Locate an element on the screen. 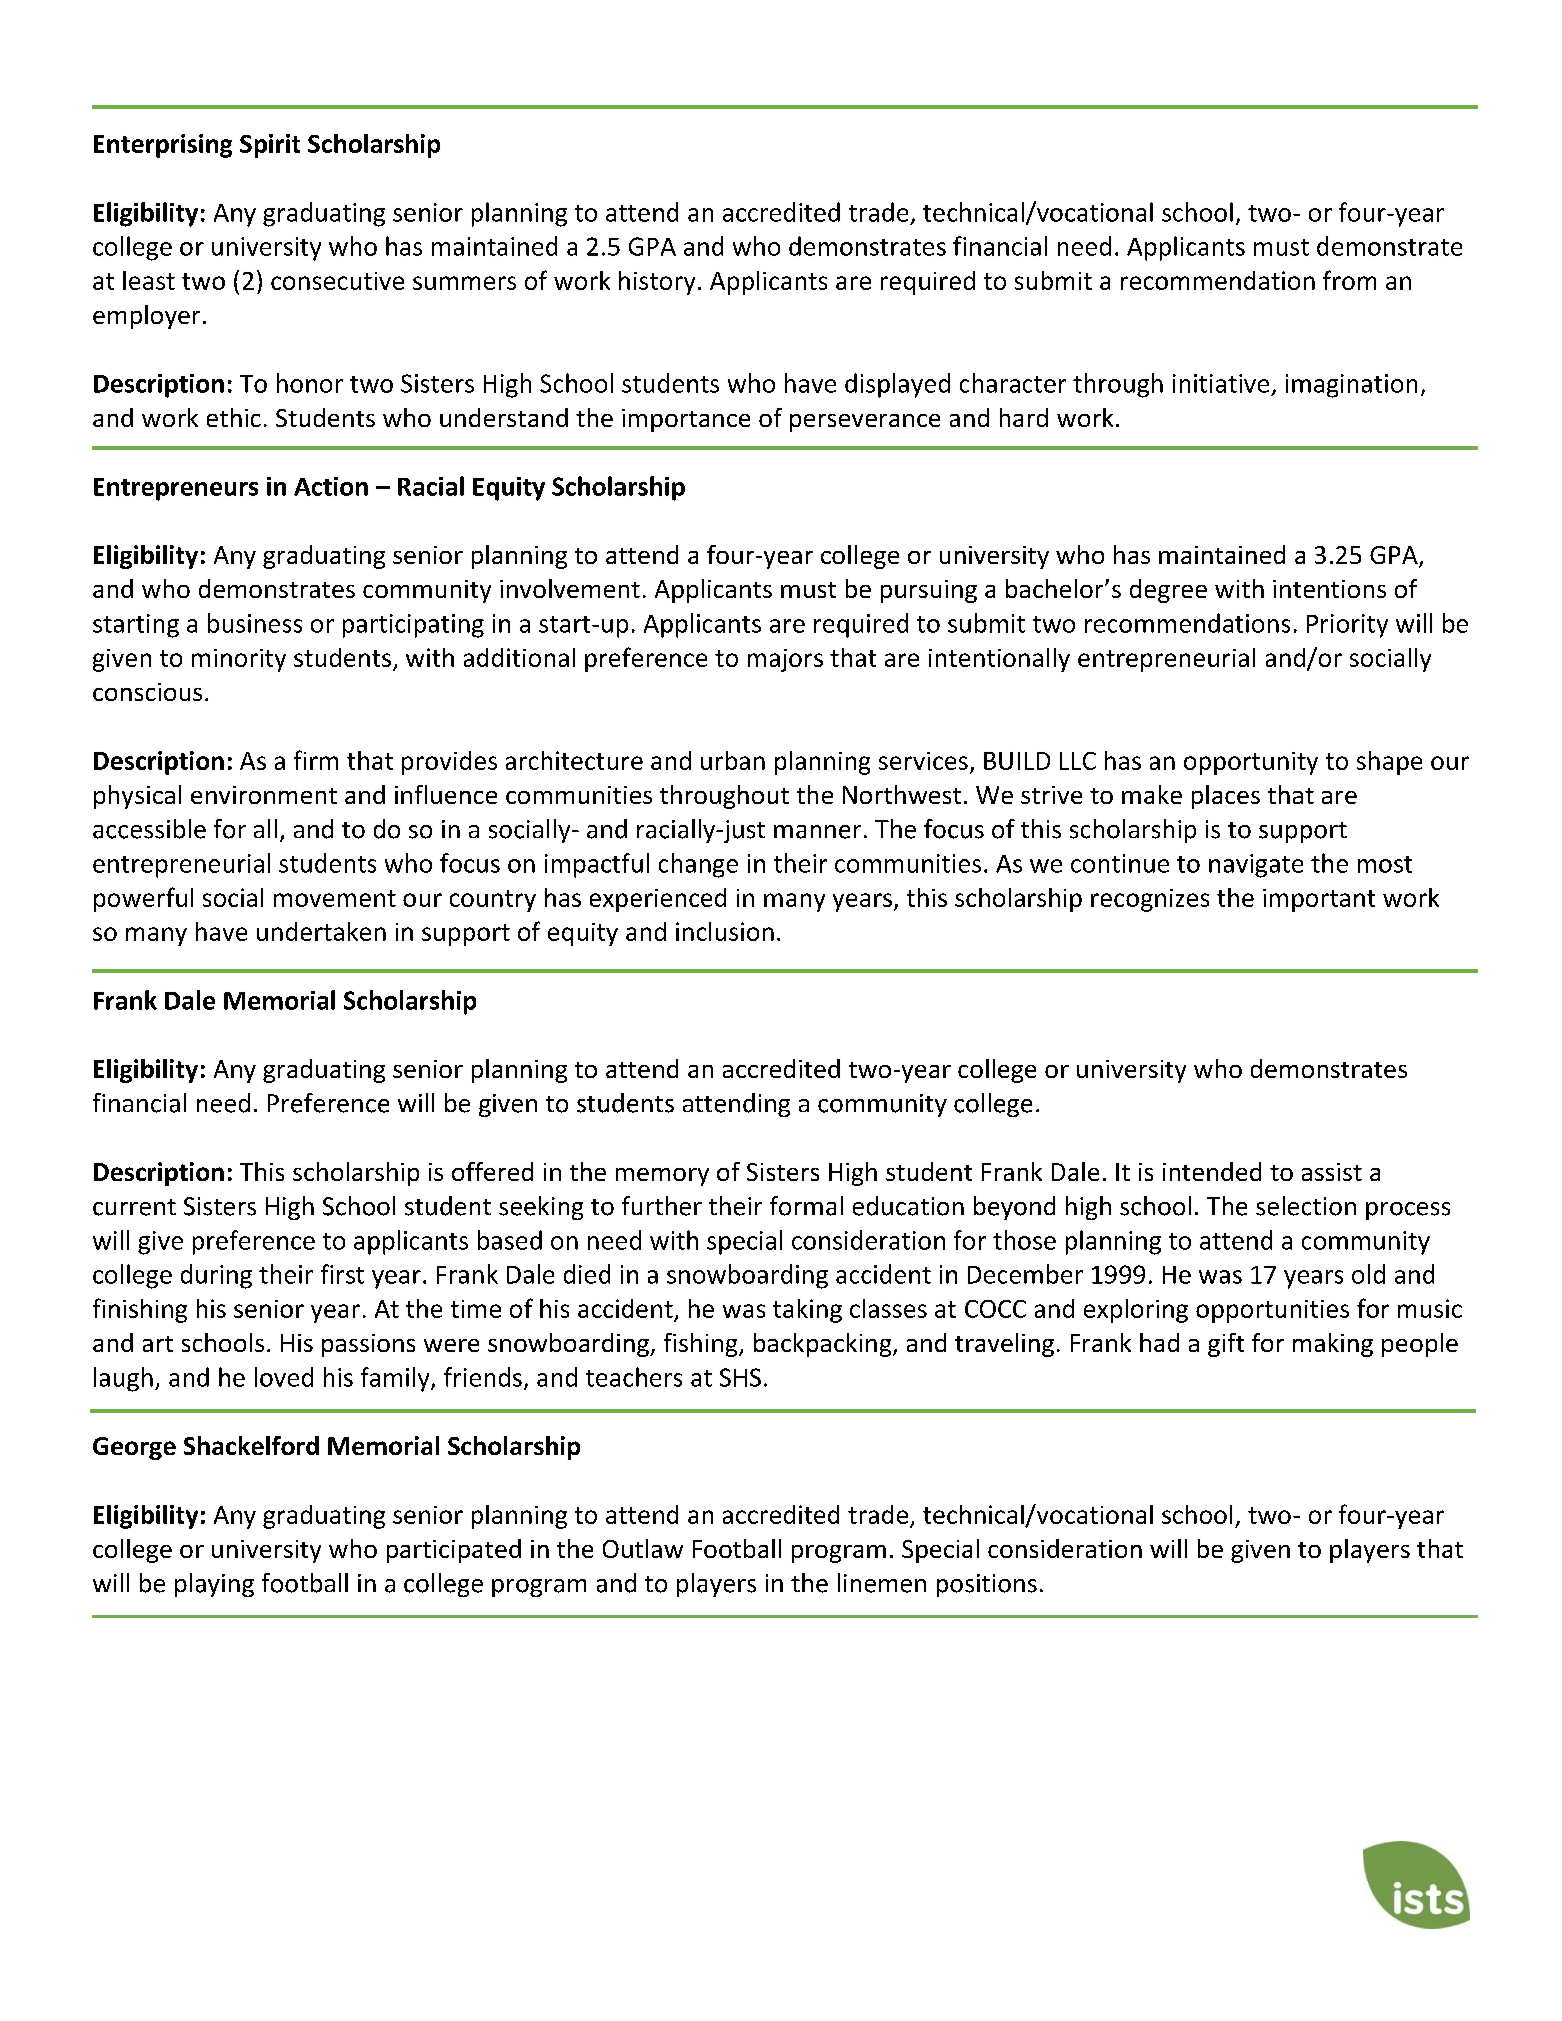 The image size is (1562, 2021). movement is located at coordinates (335, 898).
